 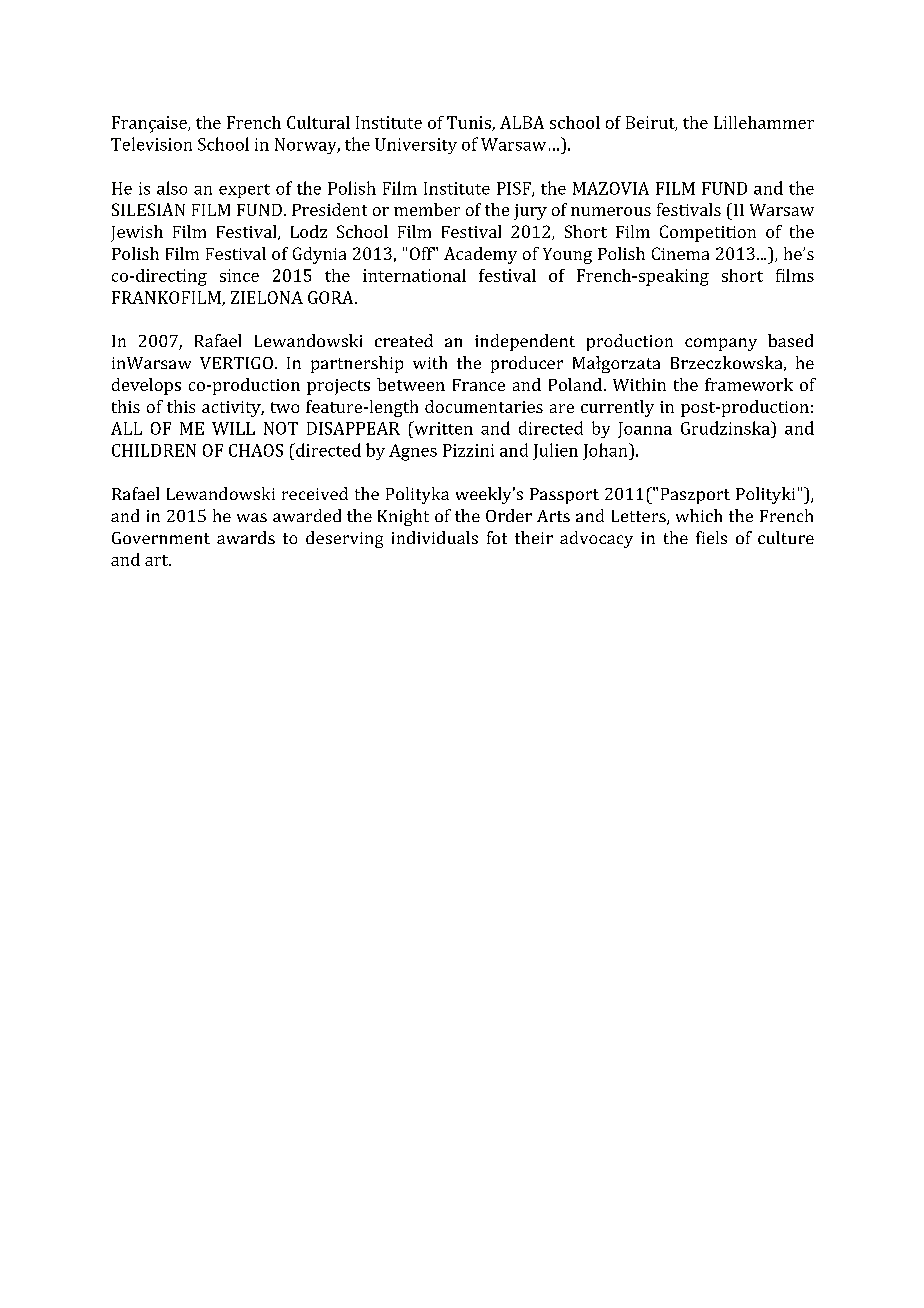 I want to click on awards, so click(x=246, y=537).
